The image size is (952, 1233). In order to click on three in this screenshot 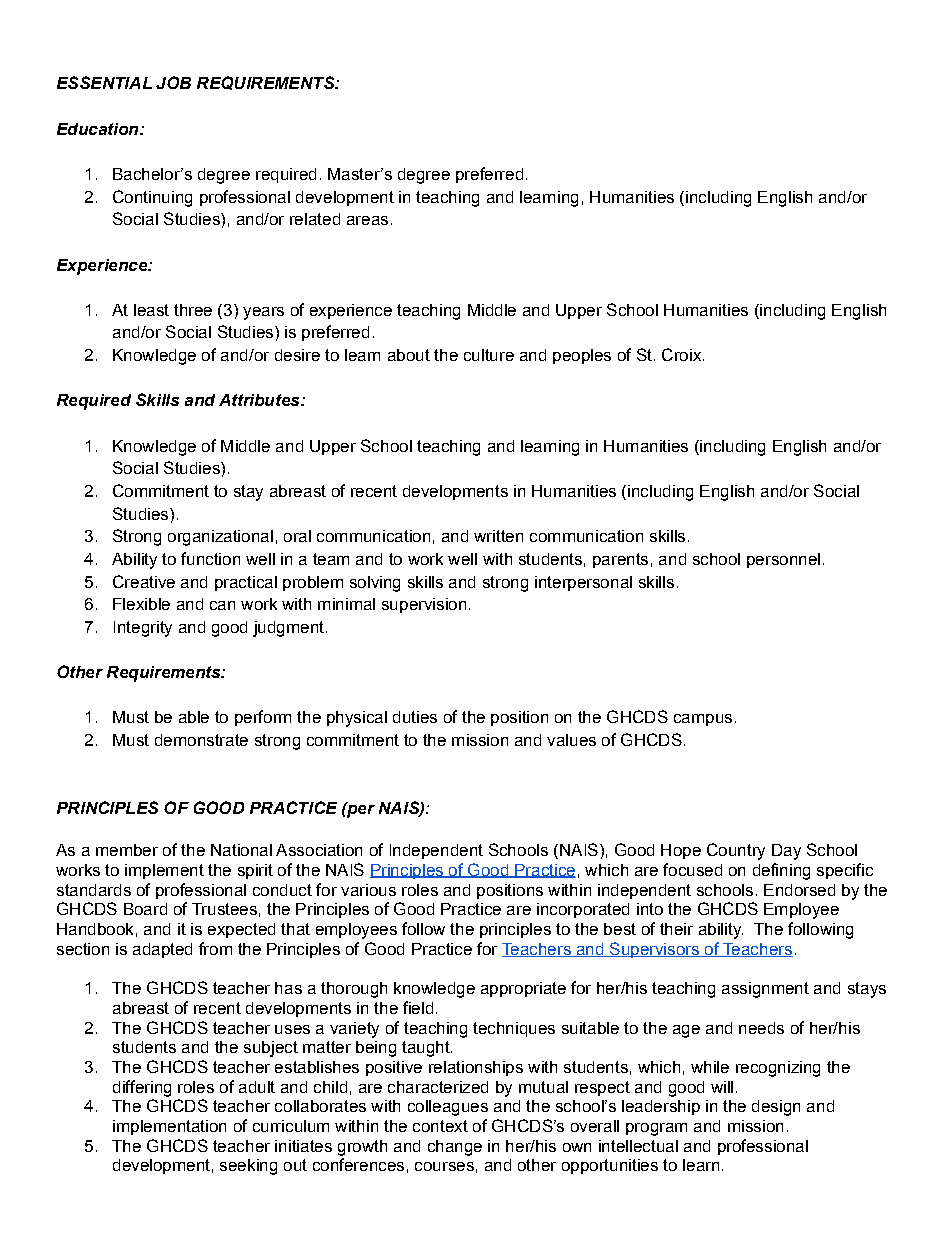, I will do `click(193, 310)`.
